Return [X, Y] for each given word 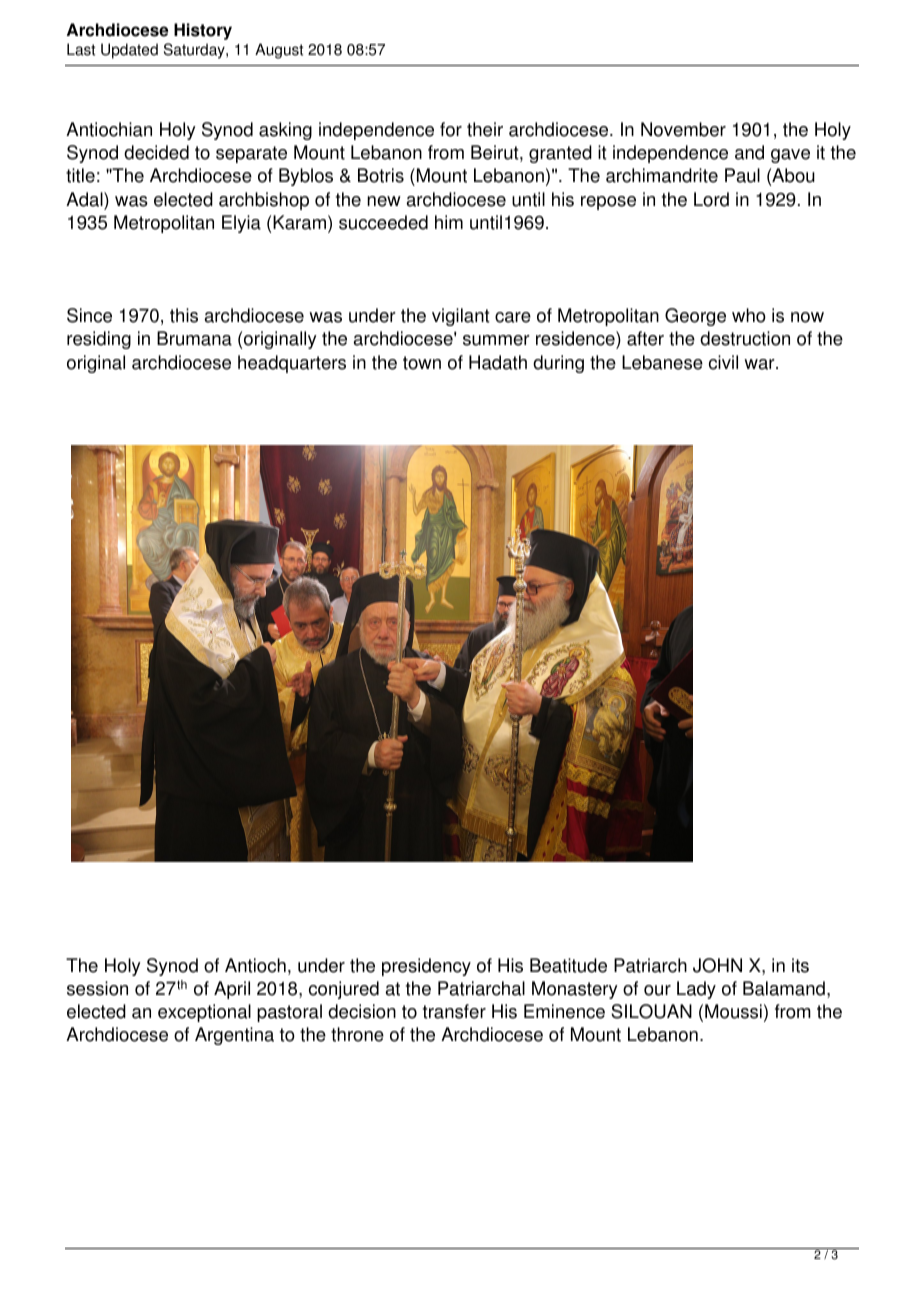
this [184, 315]
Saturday [195, 51]
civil [723, 362]
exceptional [204, 1013]
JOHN [717, 965]
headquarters [292, 364]
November [683, 129]
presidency [426, 967]
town [422, 363]
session [97, 988]
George [695, 317]
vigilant [461, 317]
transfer [454, 1011]
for [451, 129]
